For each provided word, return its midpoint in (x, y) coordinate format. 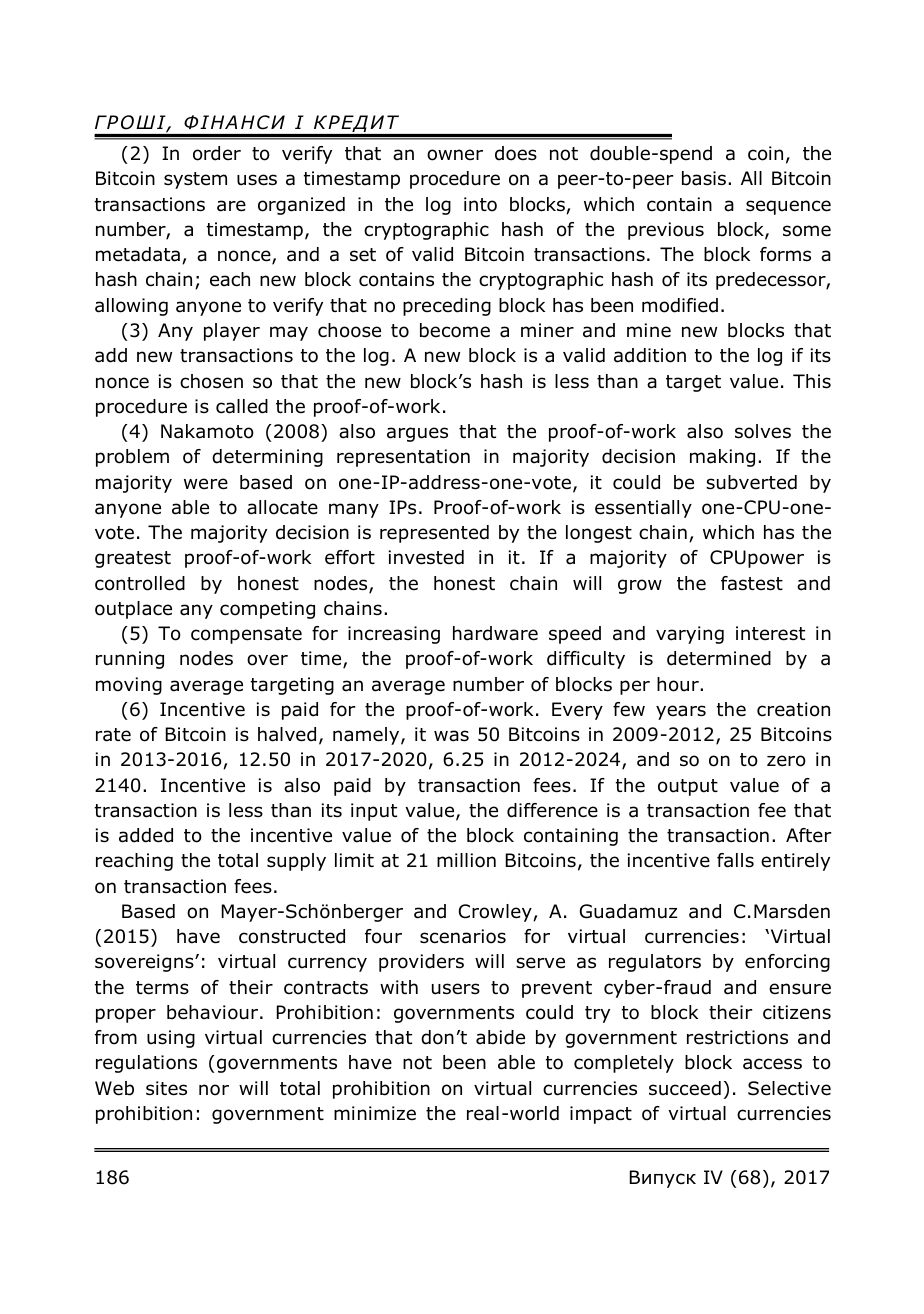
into (480, 204)
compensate (246, 635)
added (146, 835)
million (466, 860)
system (195, 180)
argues (417, 434)
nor (214, 1090)
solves (763, 431)
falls (735, 860)
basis (705, 178)
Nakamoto (207, 431)
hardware (495, 633)
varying (690, 635)
